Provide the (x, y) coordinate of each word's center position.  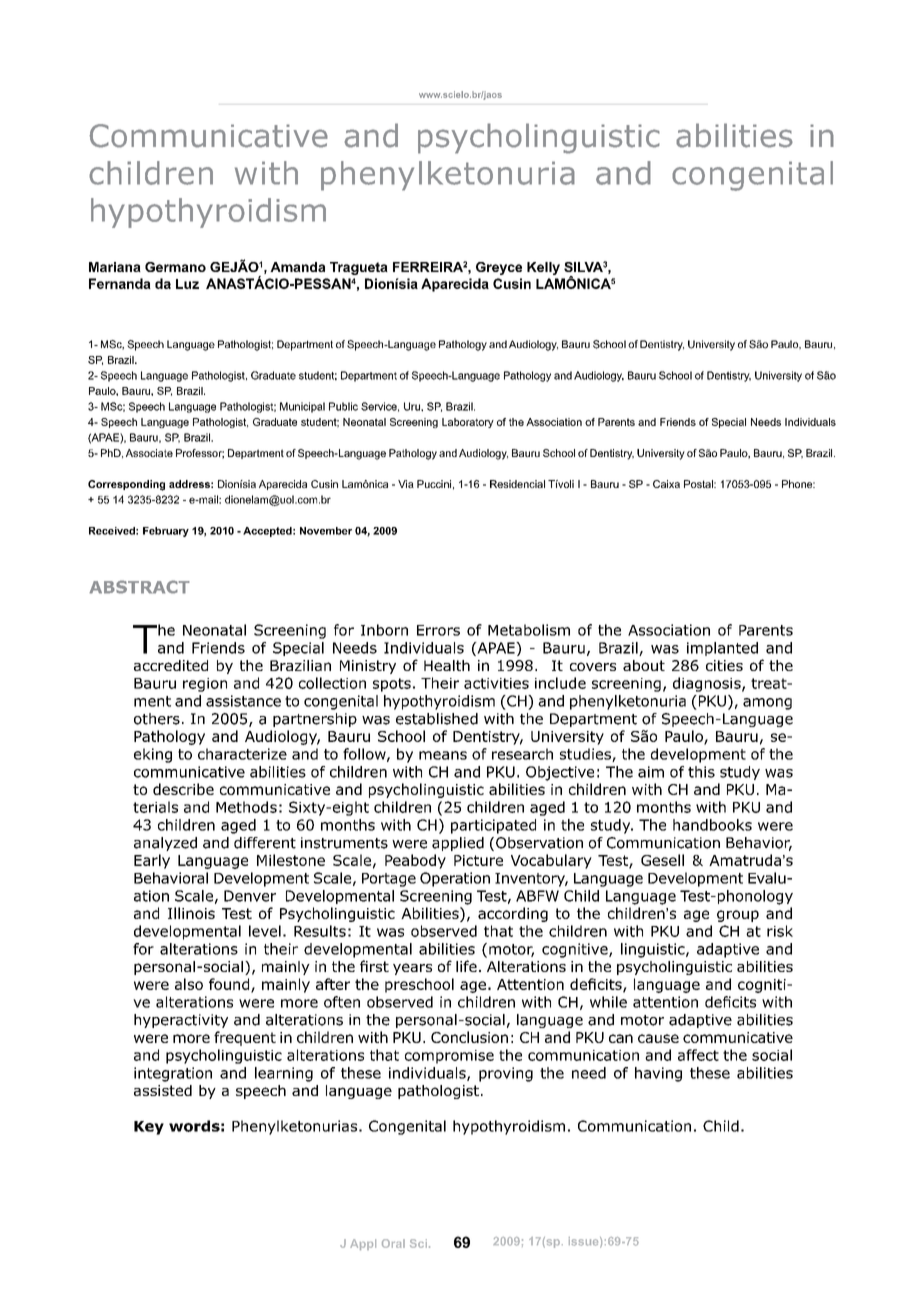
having (658, 1074)
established (437, 719)
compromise (449, 1057)
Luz (187, 284)
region (205, 685)
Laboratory (468, 423)
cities (724, 665)
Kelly (543, 268)
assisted (163, 1090)
